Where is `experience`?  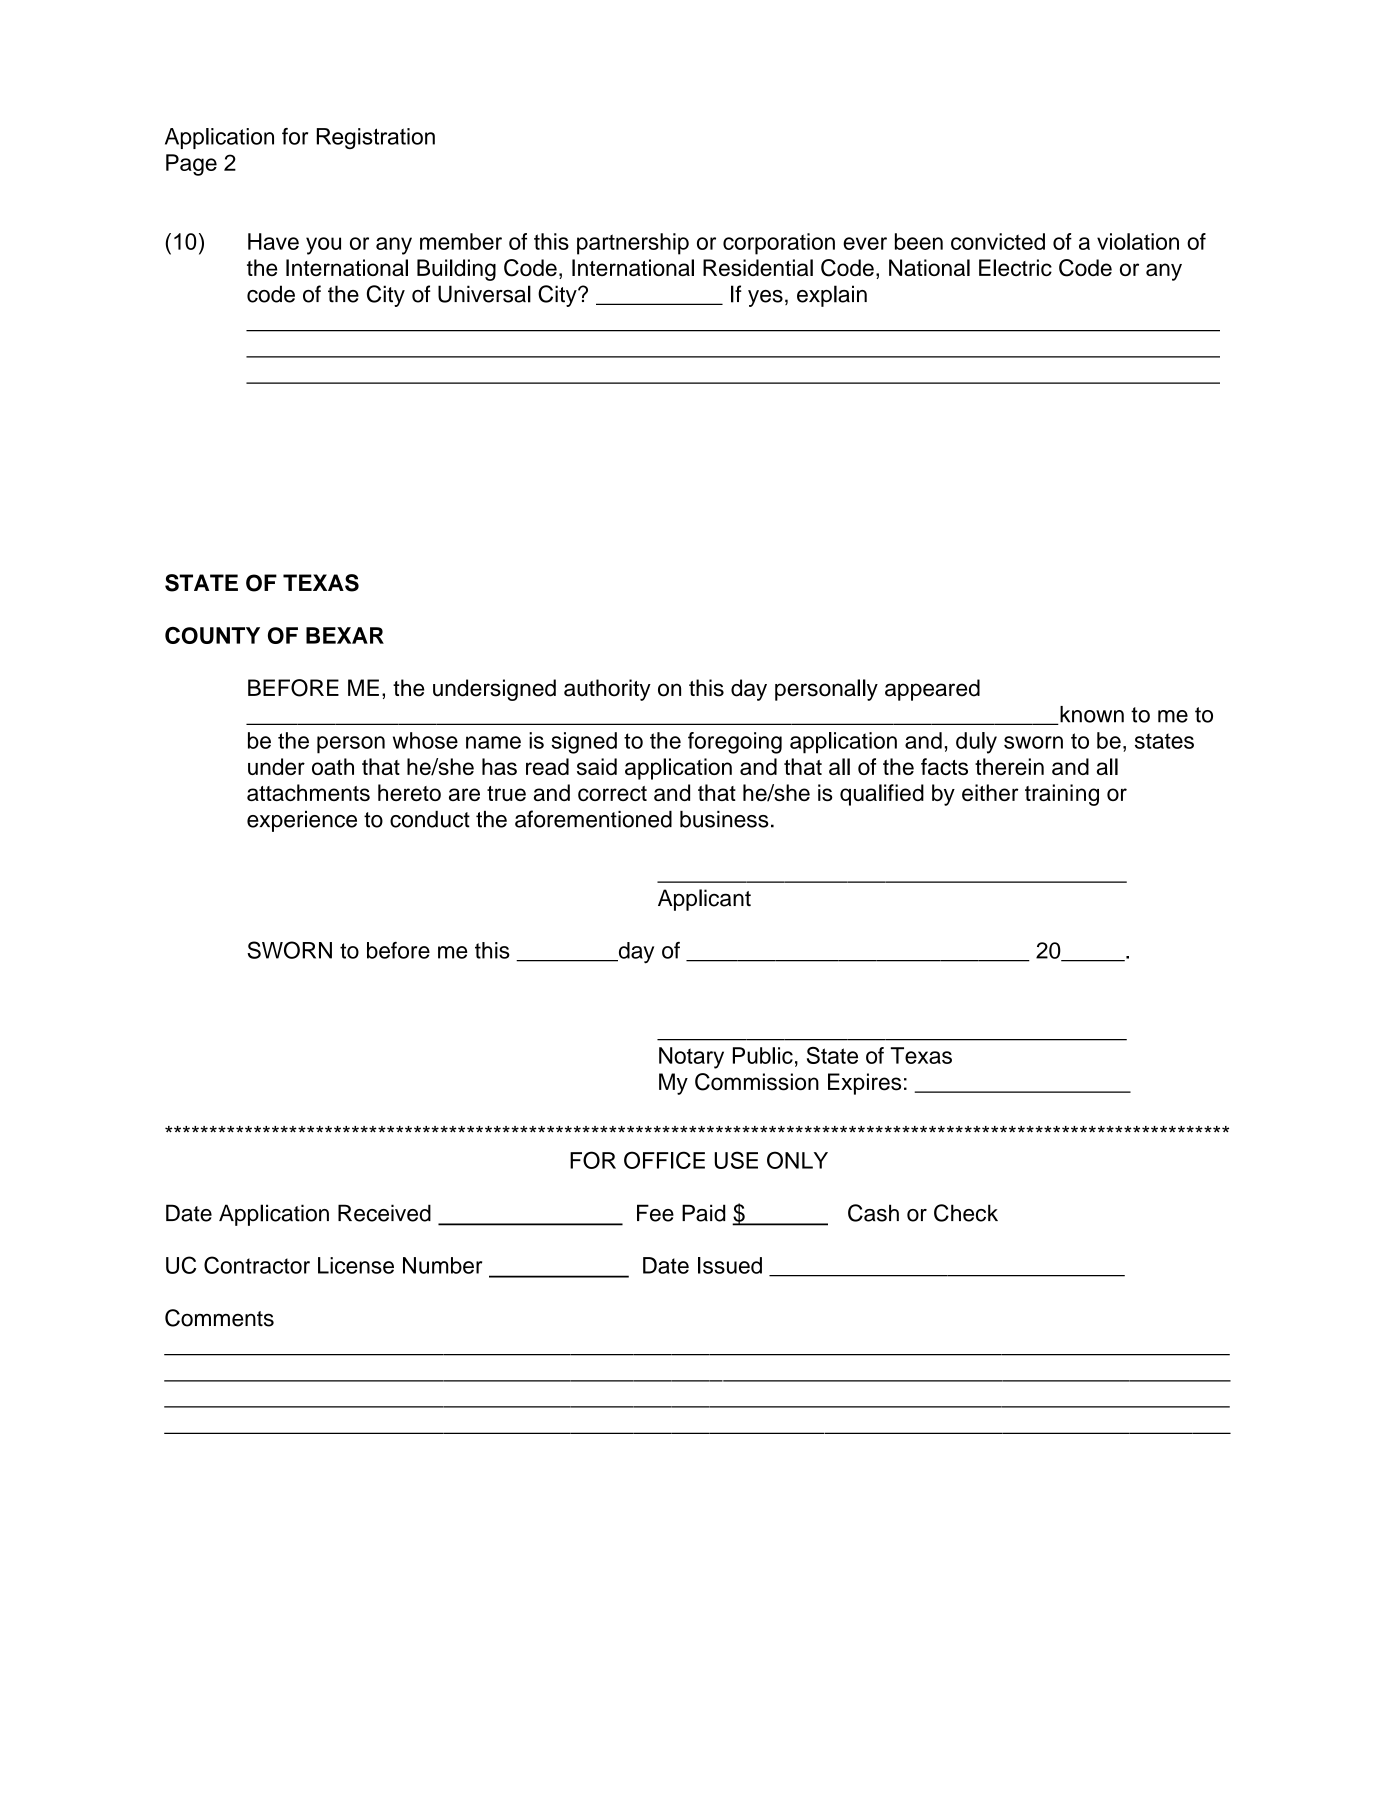
experience is located at coordinates (302, 821).
